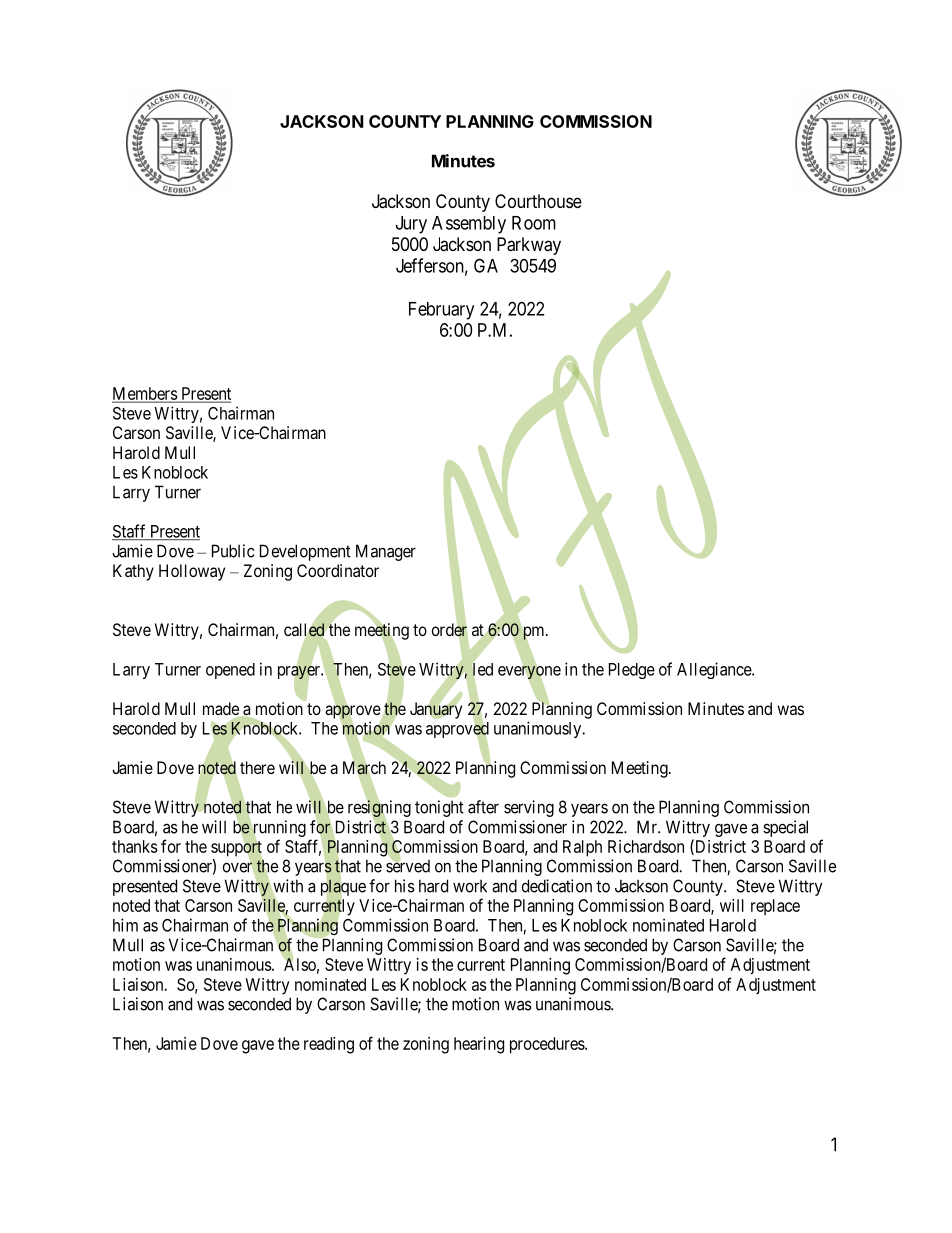 This screenshot has width=952, height=1233. Describe the element at coordinates (145, 394) in the screenshot. I see `Members` at that location.
